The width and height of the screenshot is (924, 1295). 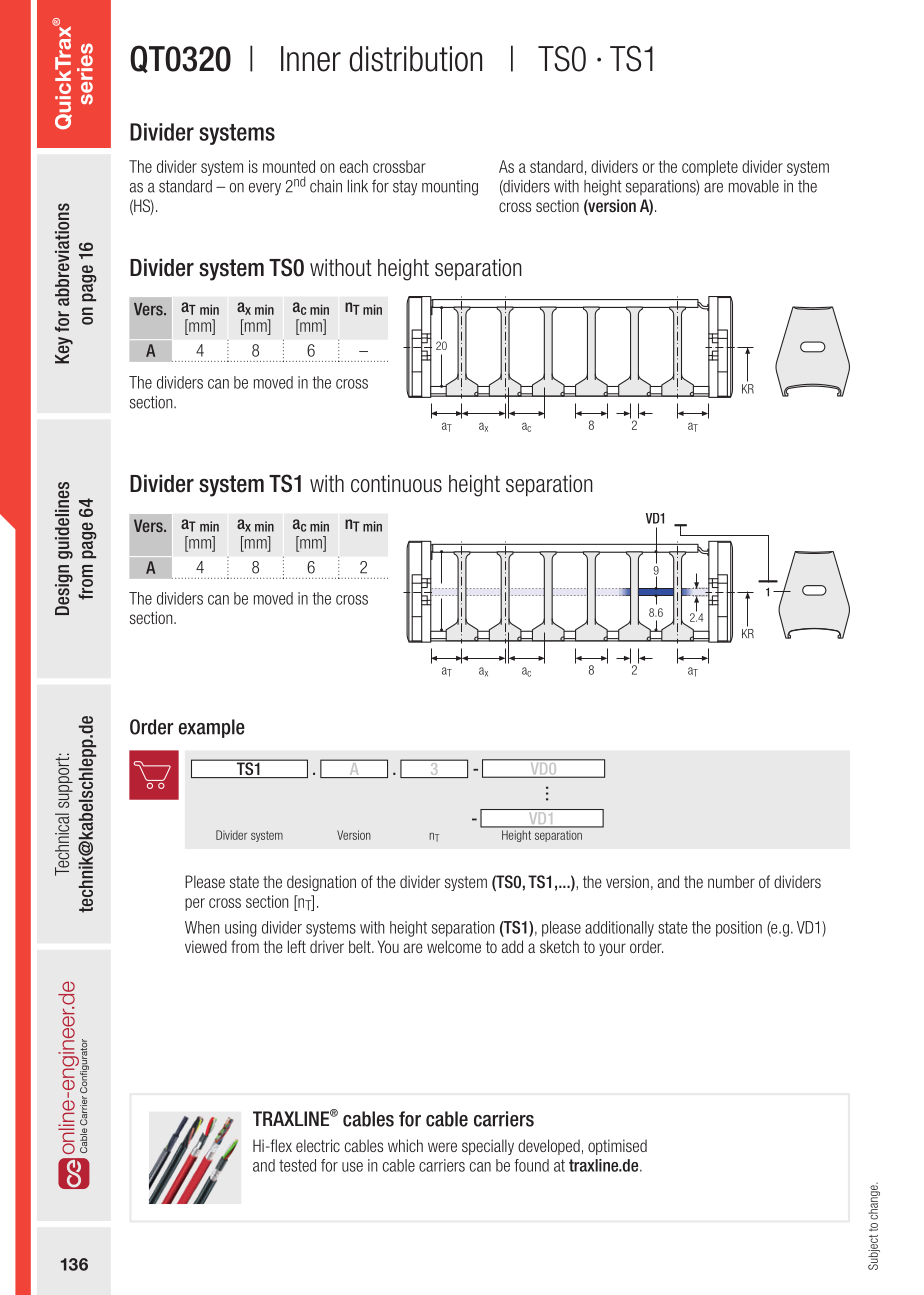 What do you see at coordinates (488, 1147) in the screenshot?
I see `specially` at bounding box center [488, 1147].
